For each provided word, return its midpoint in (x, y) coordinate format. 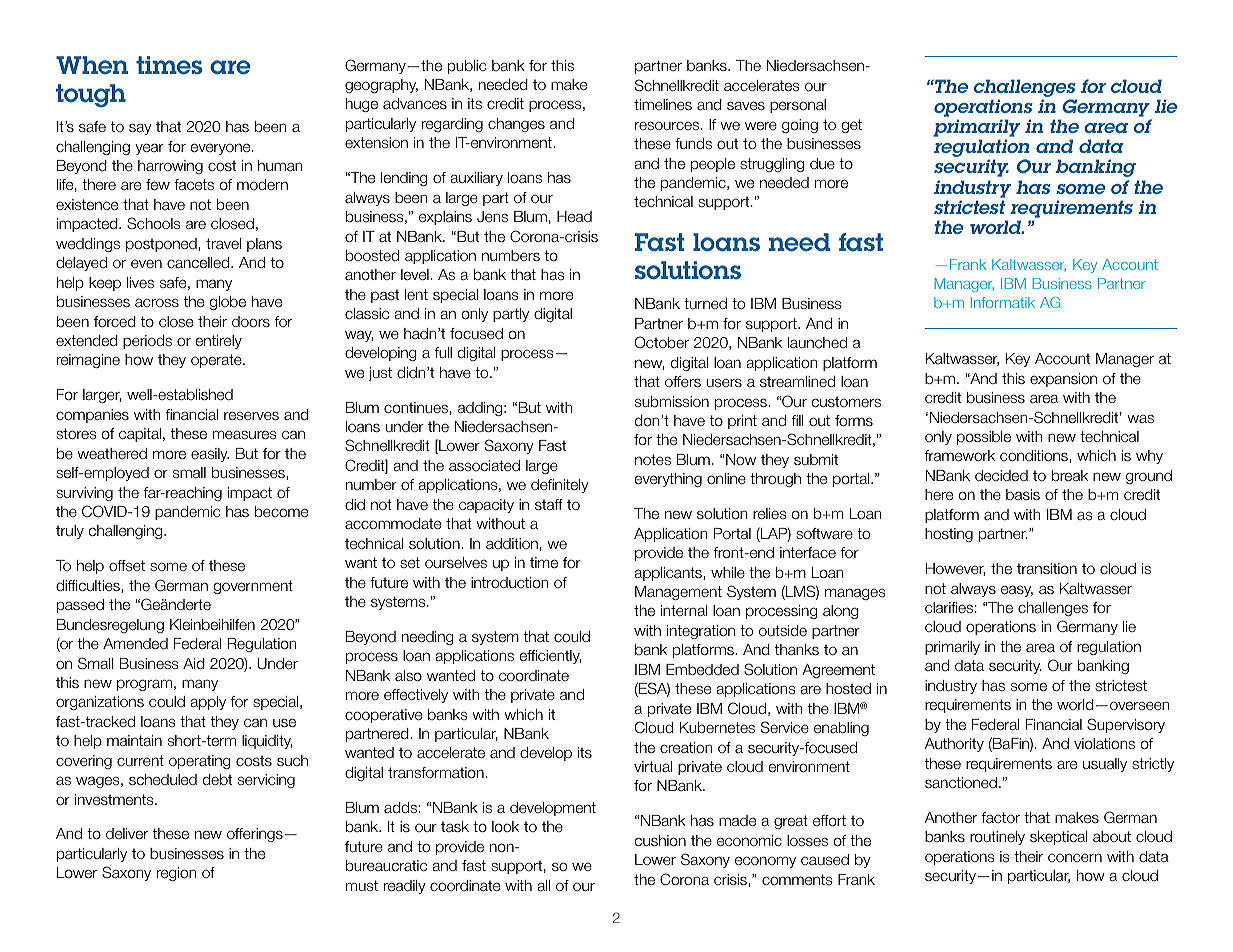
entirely (219, 342)
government (253, 587)
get (852, 126)
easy (1017, 591)
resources (668, 125)
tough (91, 96)
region (176, 874)
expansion (1063, 380)
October (661, 342)
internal (684, 610)
